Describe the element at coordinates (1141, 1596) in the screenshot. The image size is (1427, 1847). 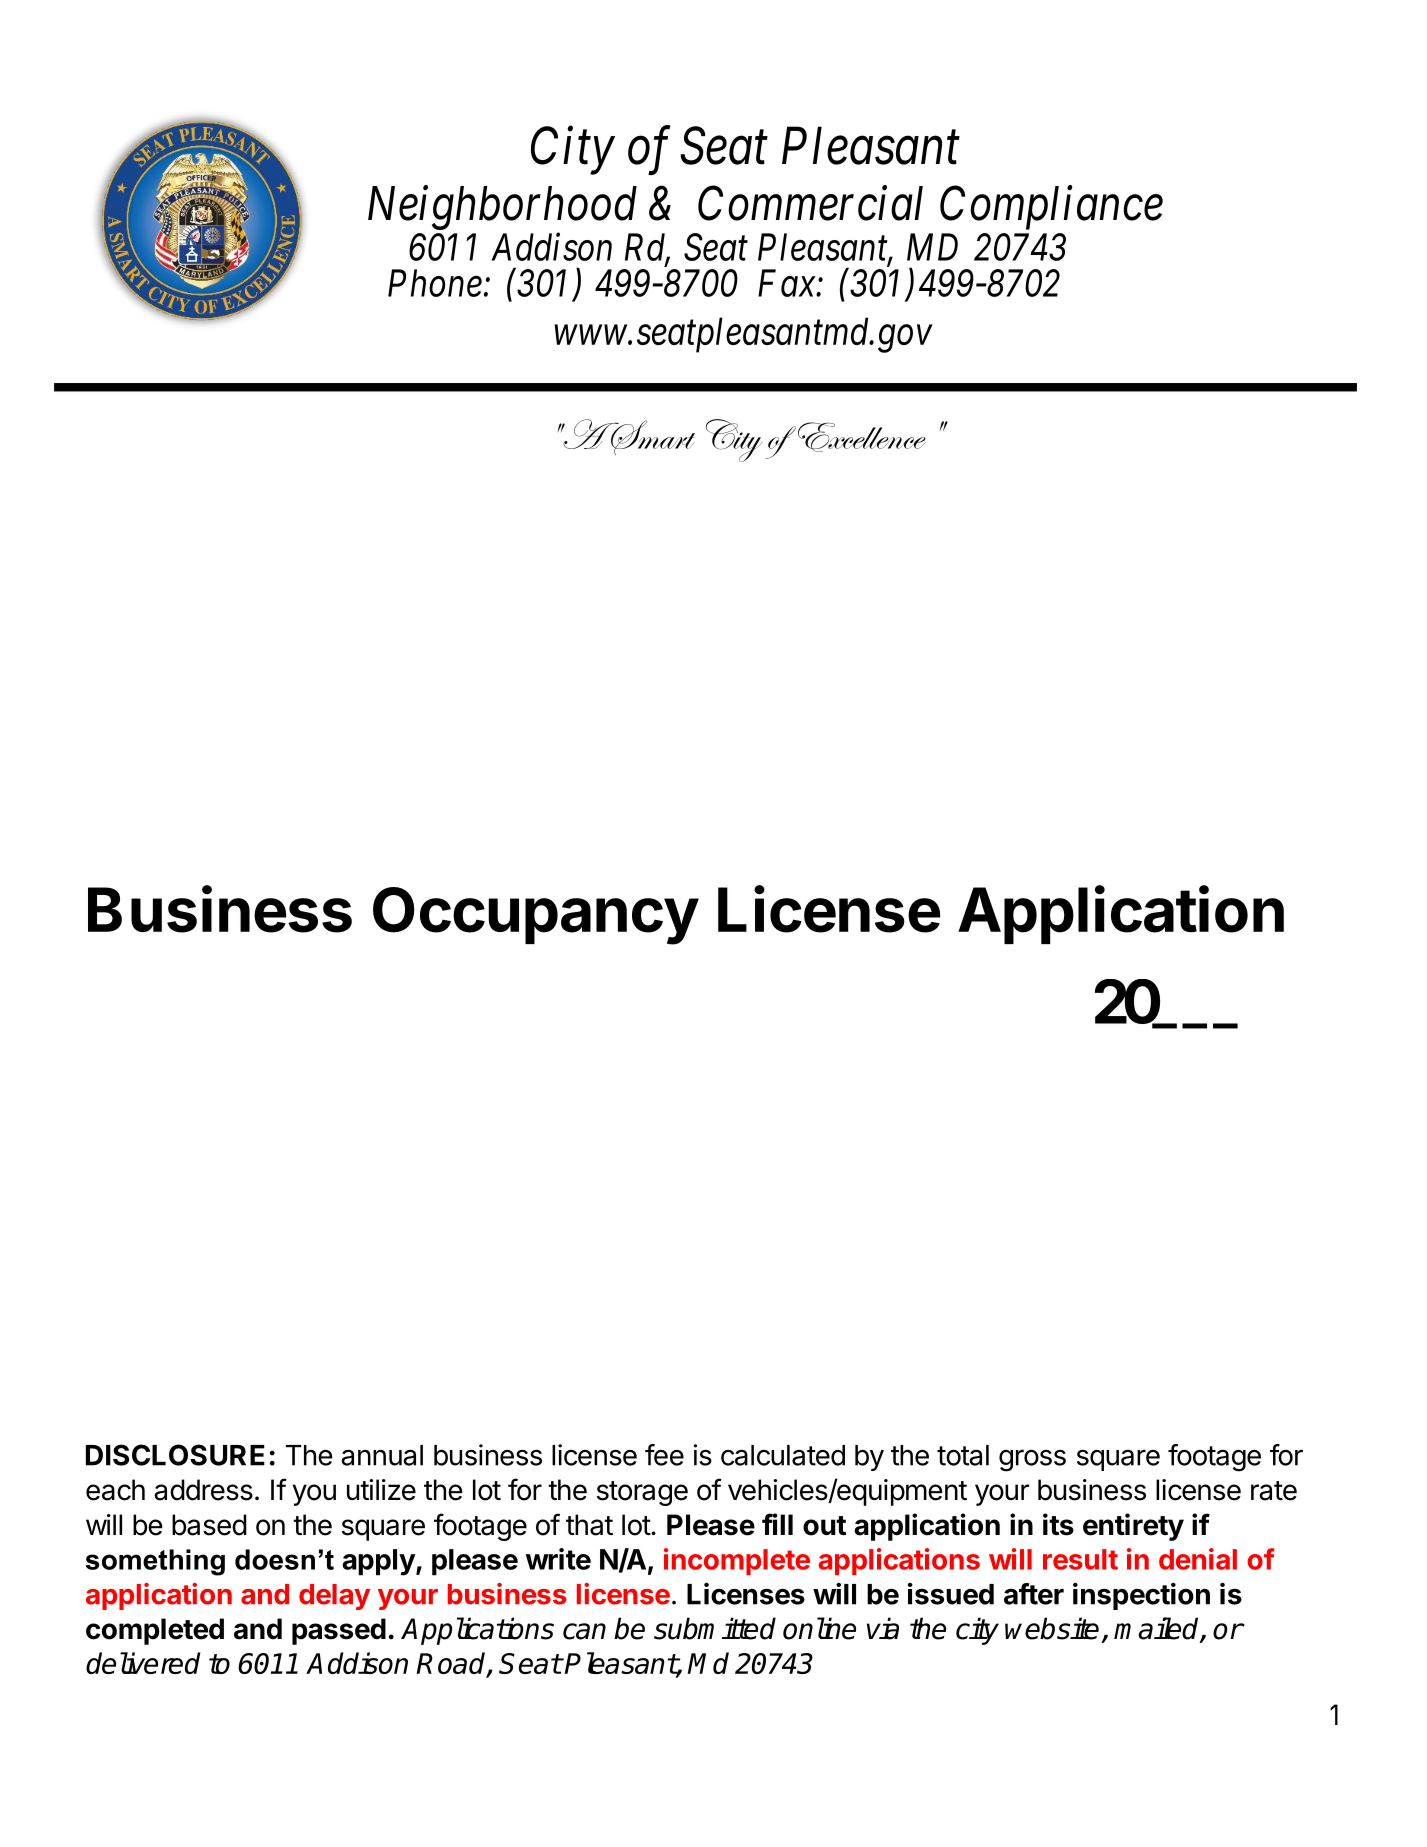
I see `inspection` at that location.
